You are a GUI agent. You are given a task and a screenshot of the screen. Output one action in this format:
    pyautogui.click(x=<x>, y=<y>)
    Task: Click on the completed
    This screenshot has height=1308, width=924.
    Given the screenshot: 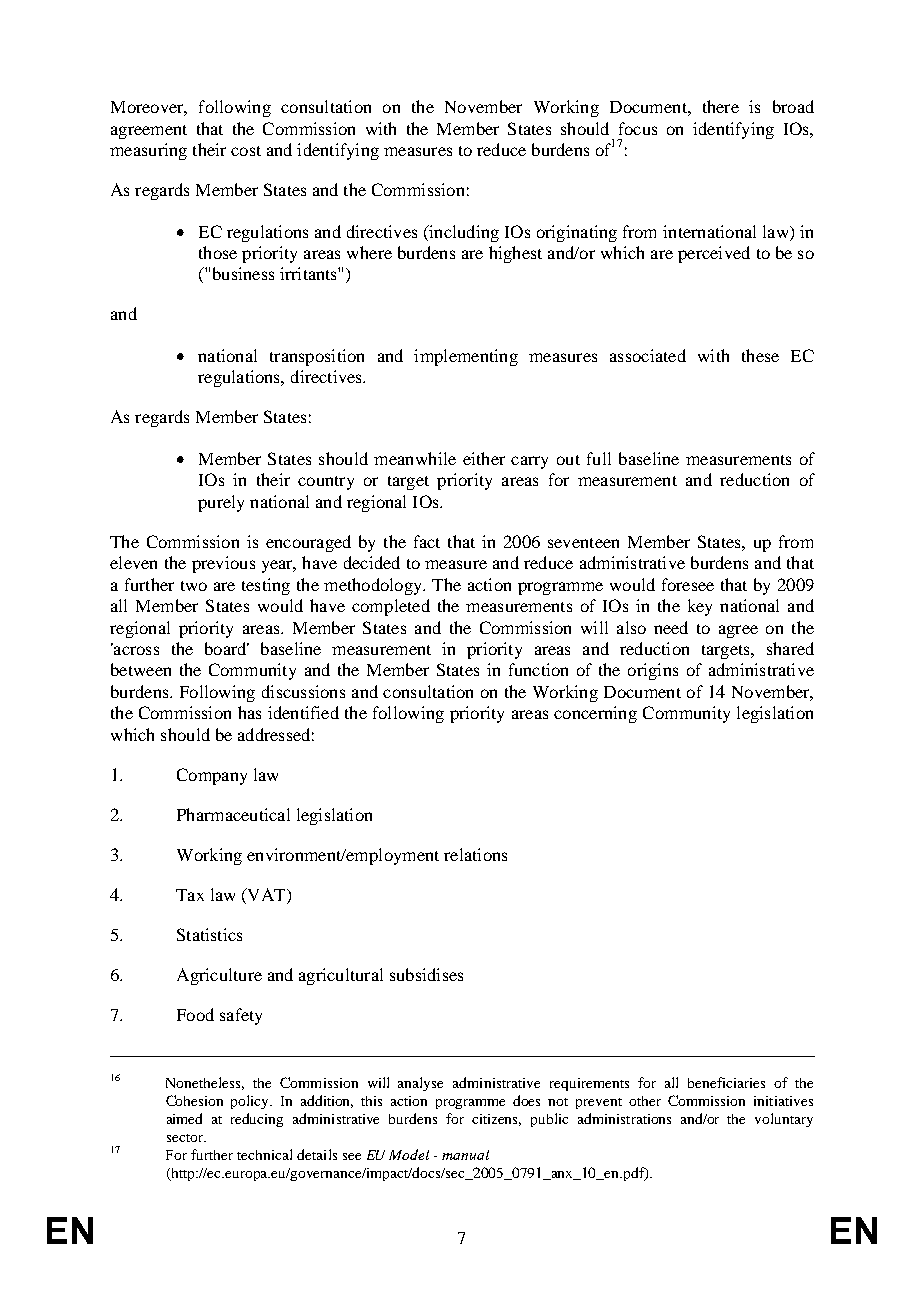 What is the action you would take?
    pyautogui.click(x=391, y=607)
